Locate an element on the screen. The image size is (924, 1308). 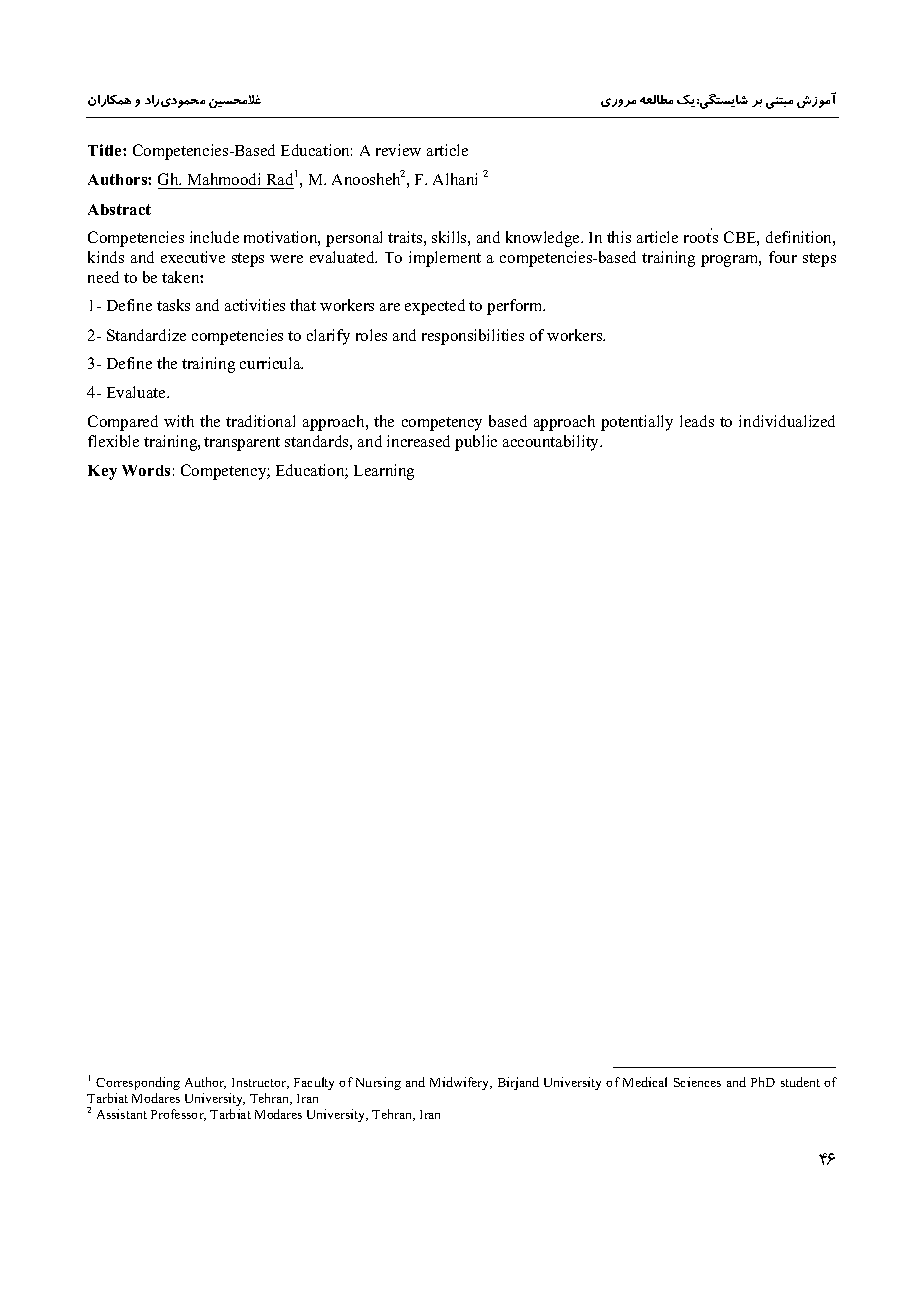
root is located at coordinates (697, 238).
